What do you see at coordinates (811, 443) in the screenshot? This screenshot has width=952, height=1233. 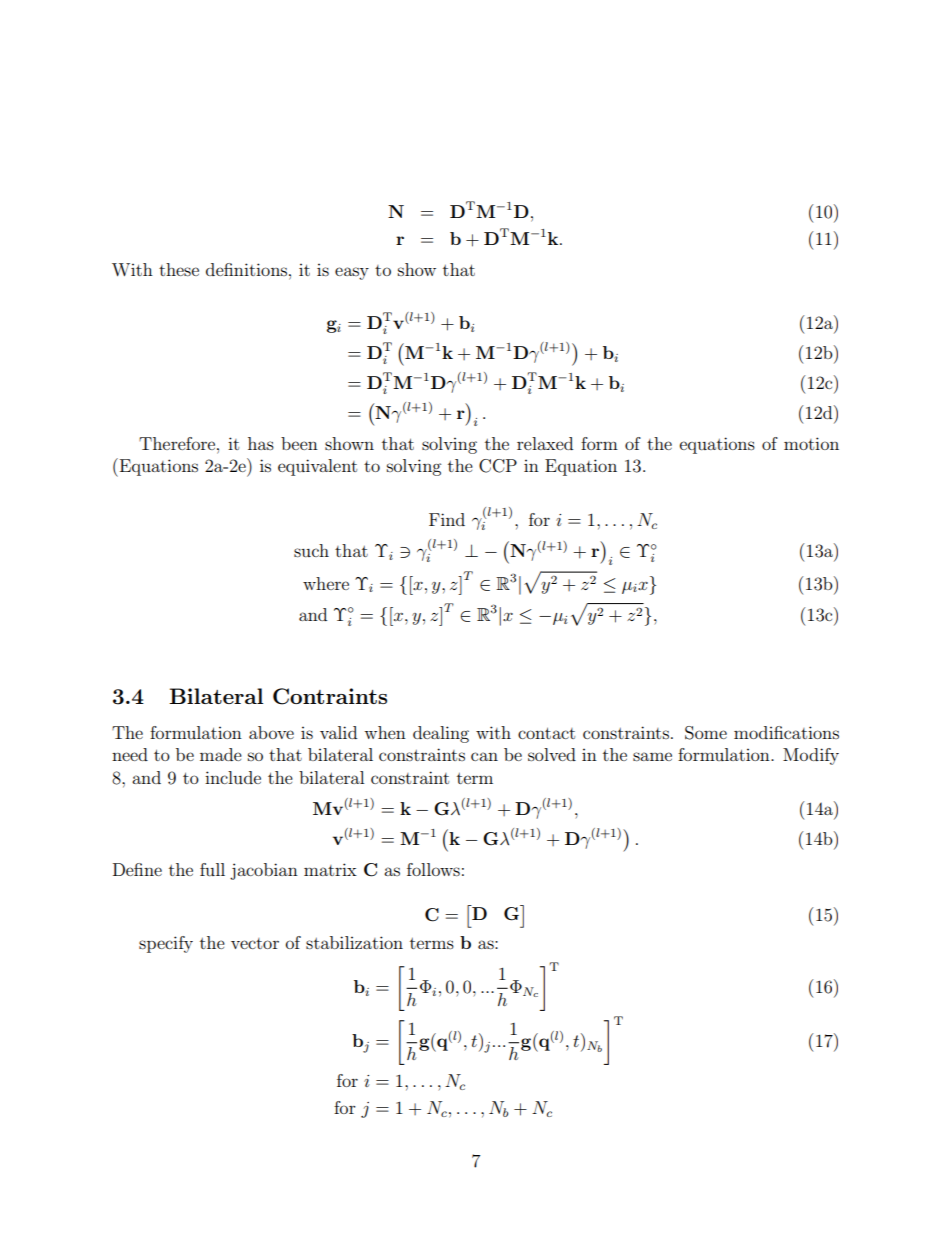 I see `motion` at bounding box center [811, 443].
